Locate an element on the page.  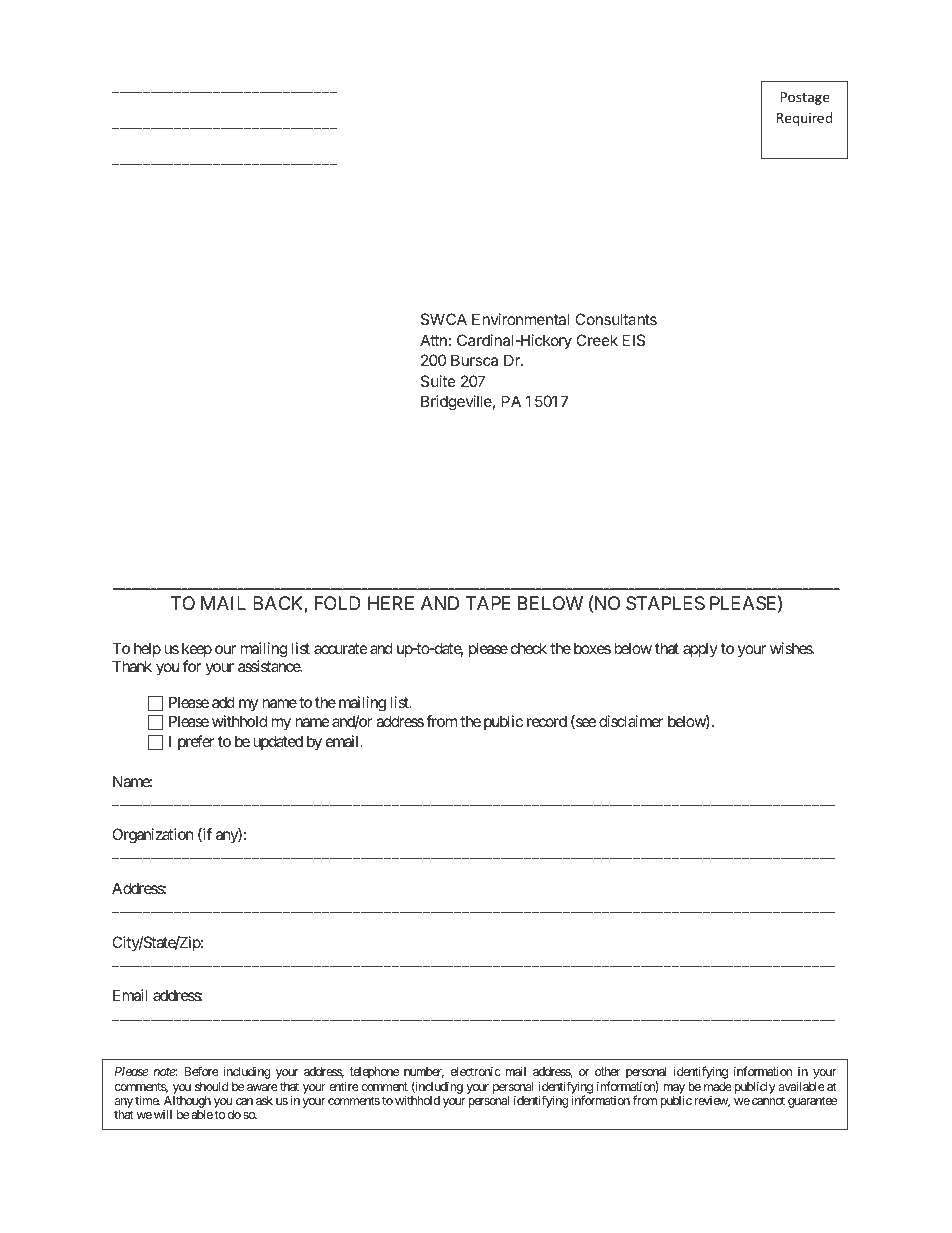
TAPE is located at coordinates (488, 603).
